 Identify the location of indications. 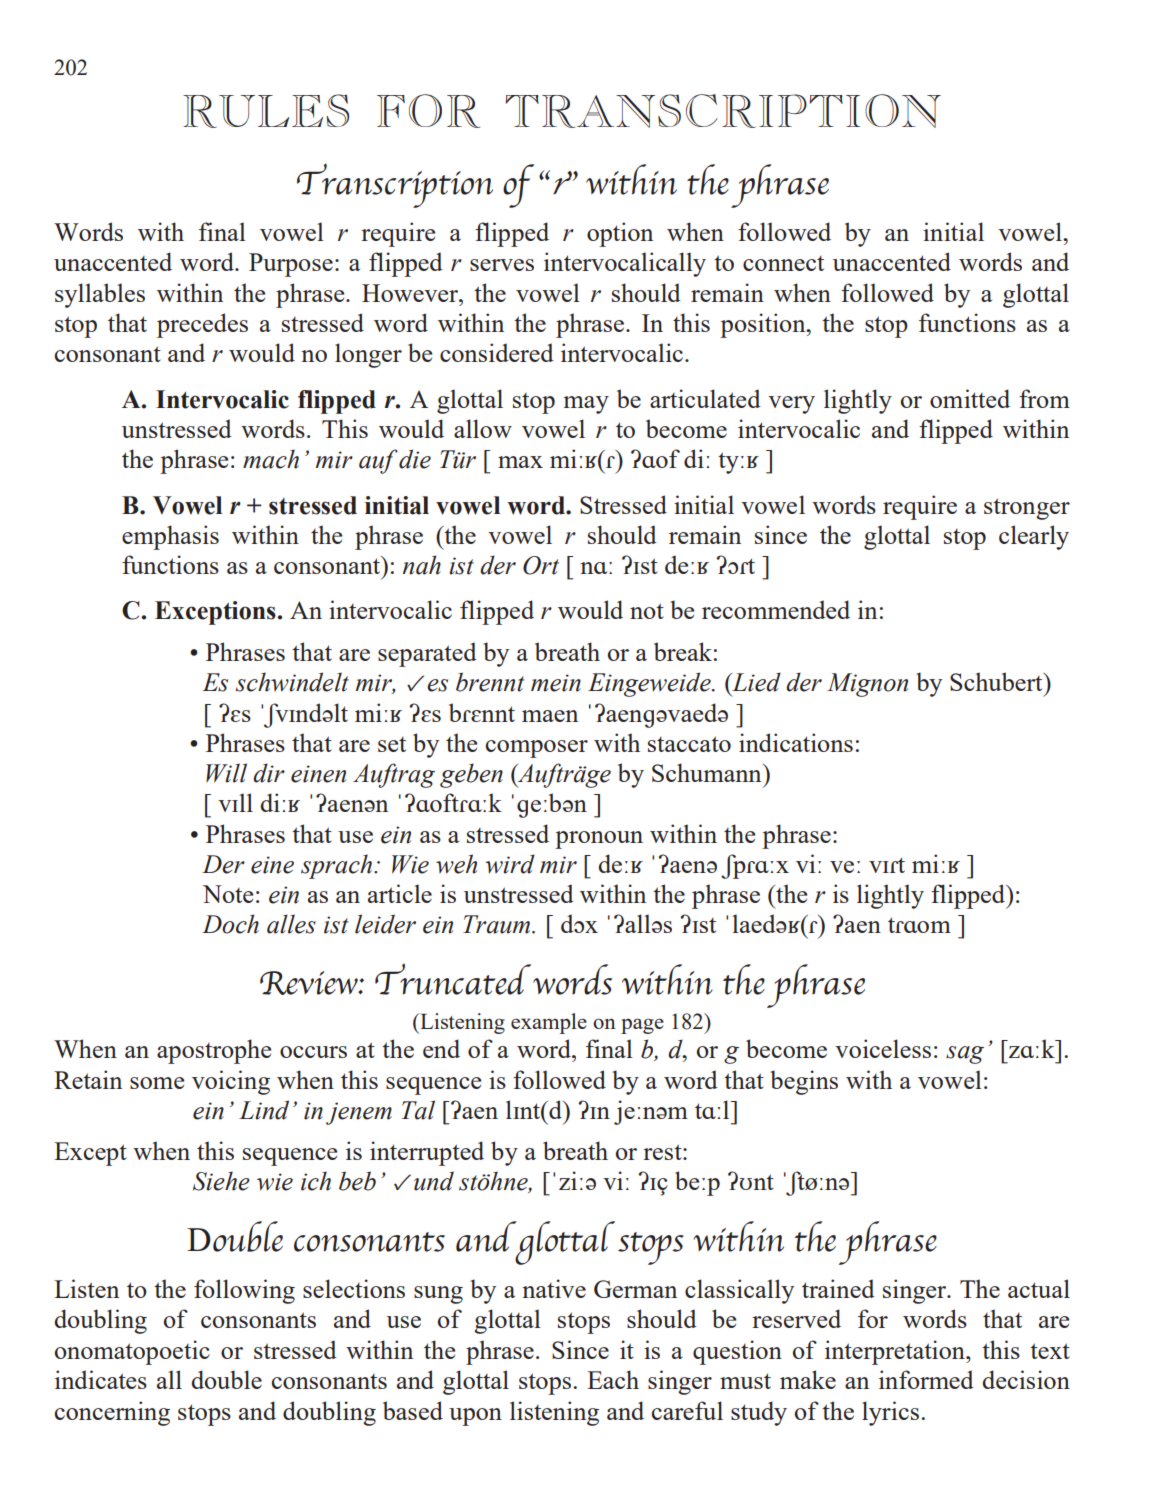
(796, 742).
